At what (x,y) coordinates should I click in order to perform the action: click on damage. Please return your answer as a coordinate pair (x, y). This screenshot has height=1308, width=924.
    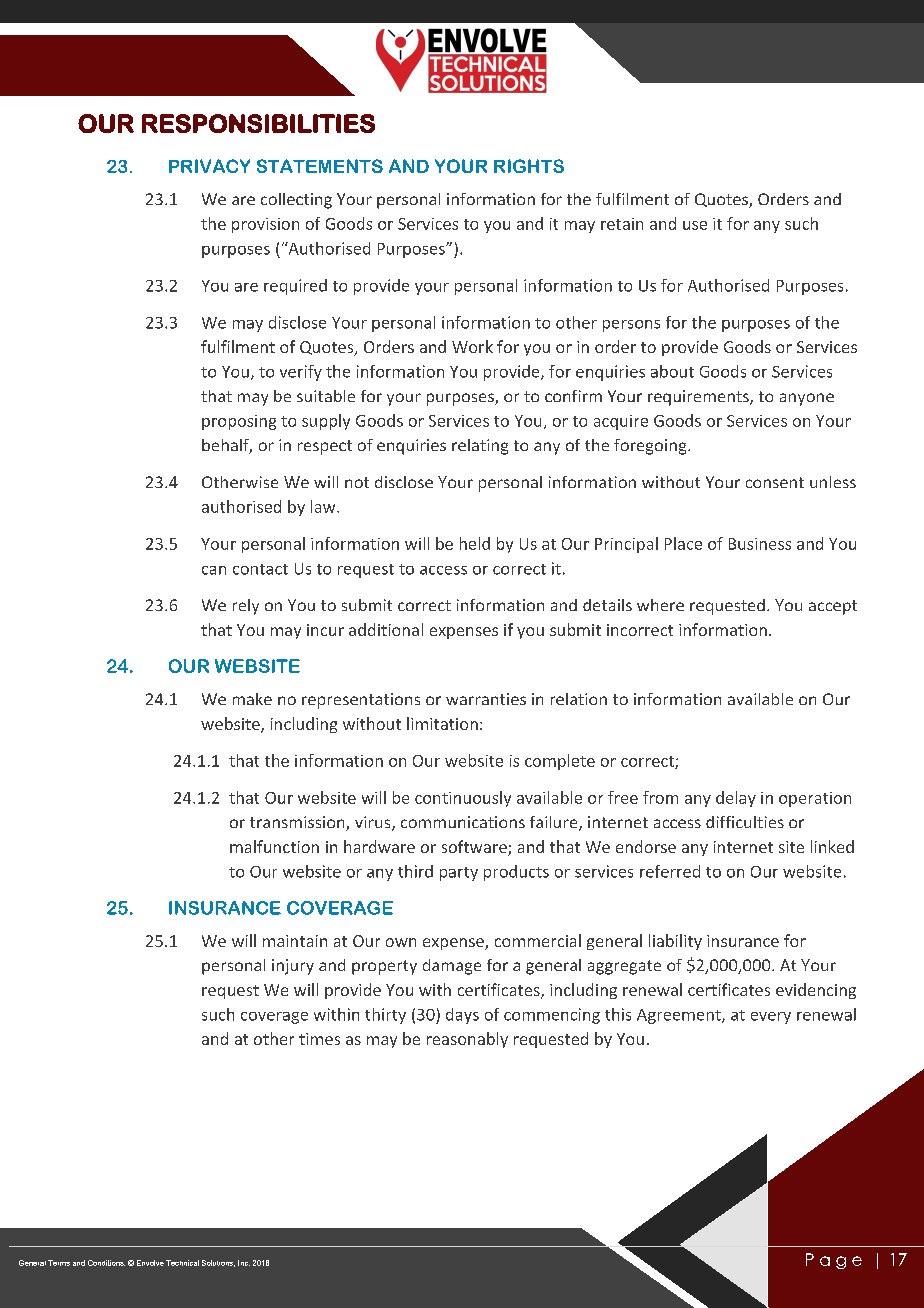
    Looking at the image, I should click on (452, 967).
